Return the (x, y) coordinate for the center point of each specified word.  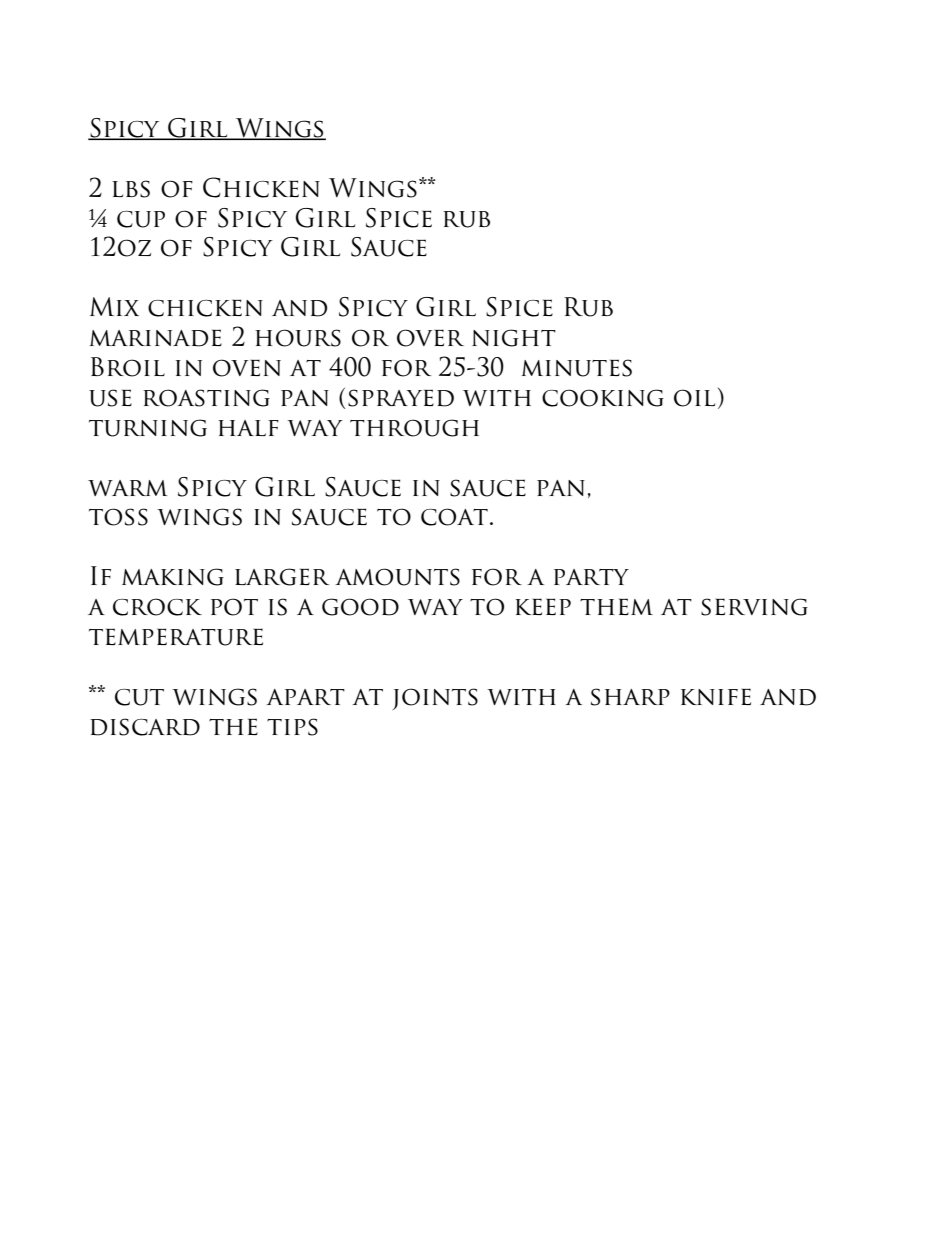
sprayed (401, 398)
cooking (603, 398)
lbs (131, 189)
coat (454, 517)
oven (247, 368)
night (514, 338)
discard (145, 727)
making (173, 577)
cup (141, 219)
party (591, 577)
